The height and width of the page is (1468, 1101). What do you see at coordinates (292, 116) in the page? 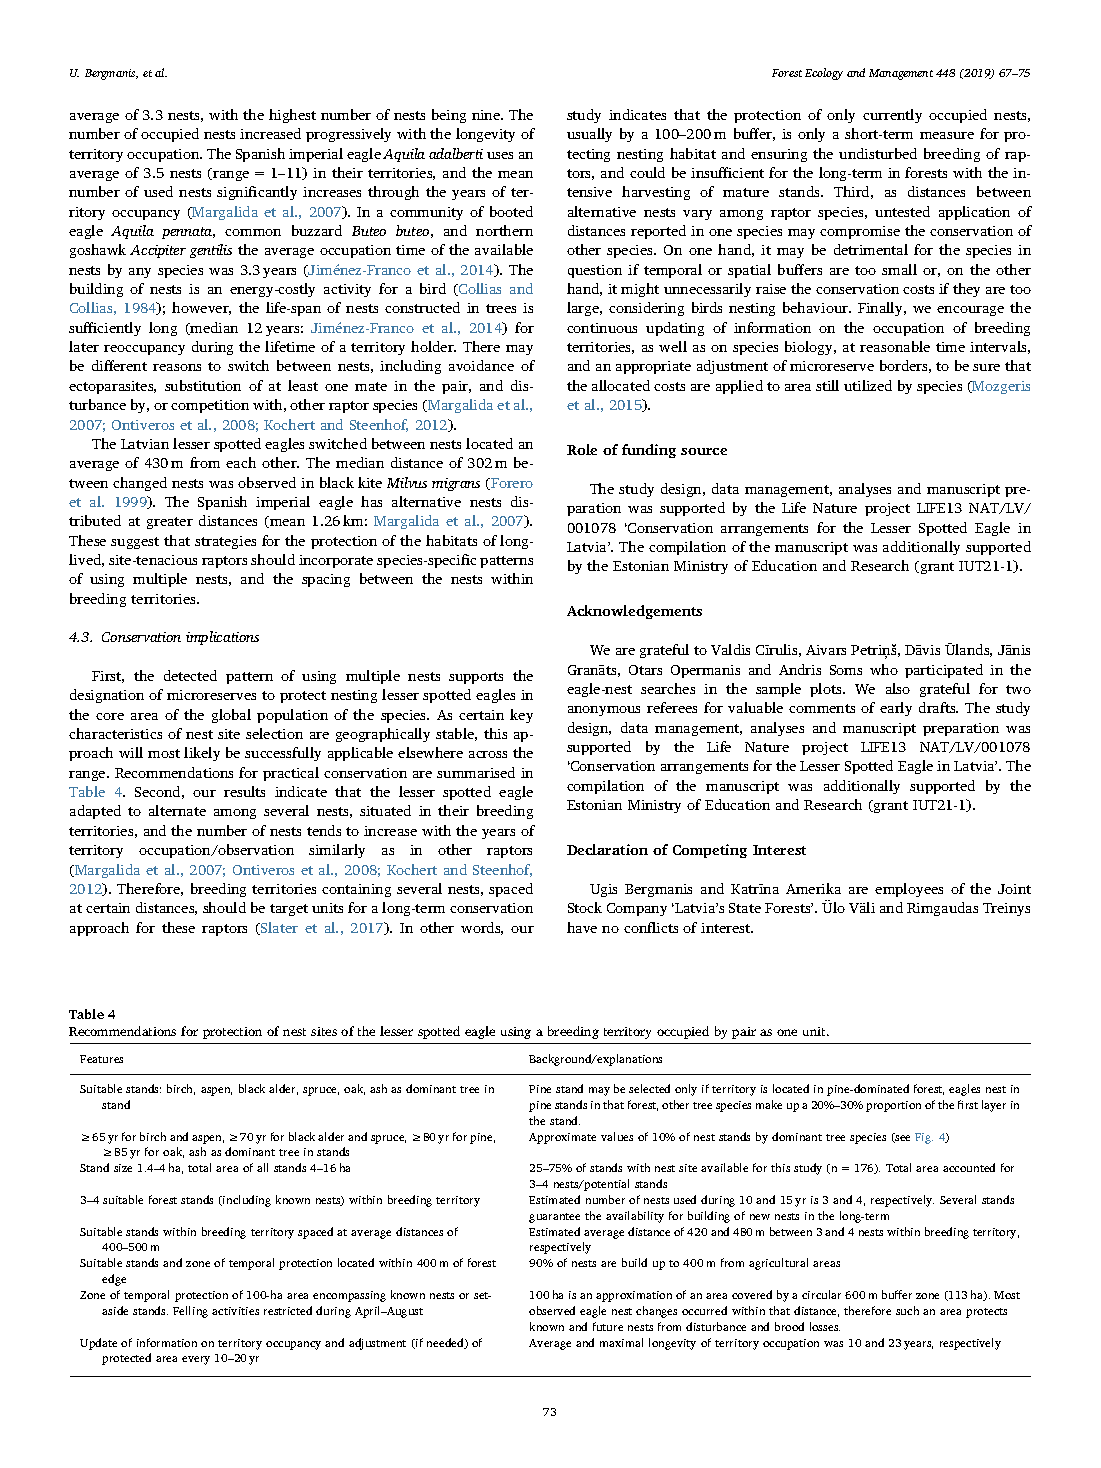
I see `highest` at bounding box center [292, 116].
